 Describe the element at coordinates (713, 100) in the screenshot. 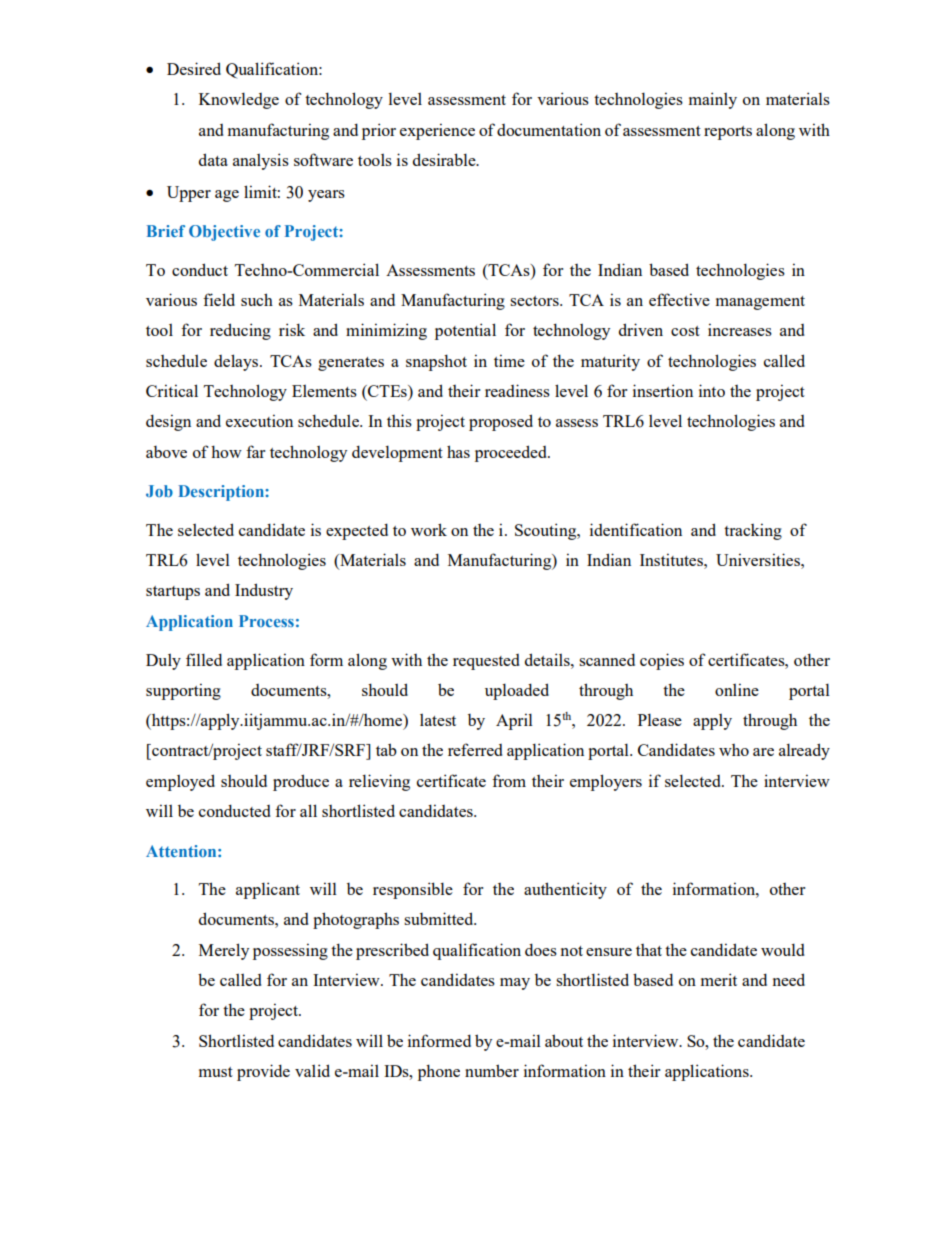

I see `mainly` at that location.
